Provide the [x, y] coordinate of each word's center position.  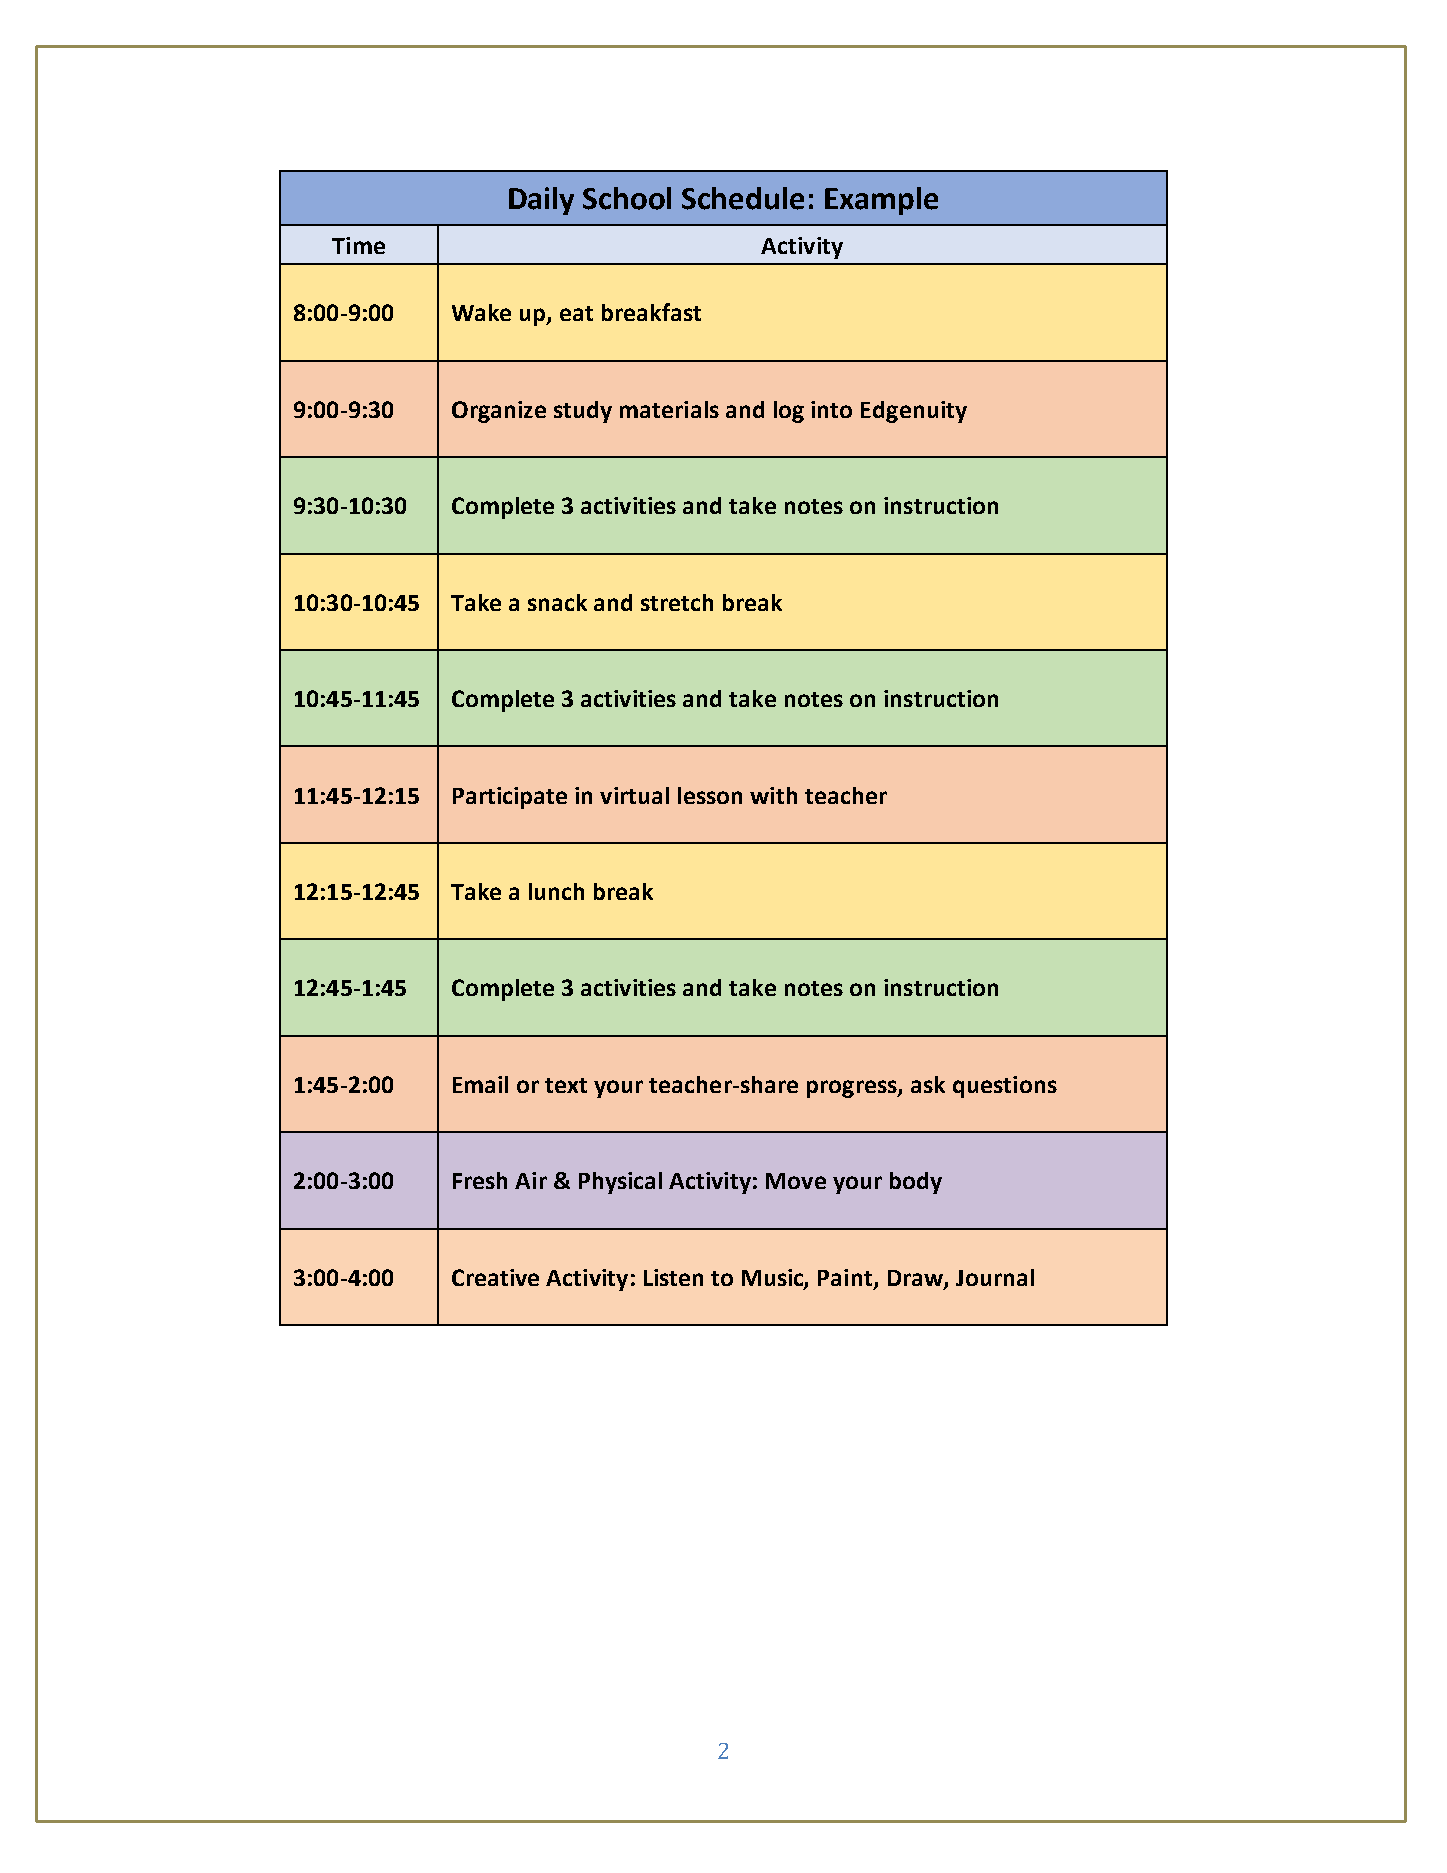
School [627, 198]
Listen [673, 1277]
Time [358, 245]
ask [928, 1084]
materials [669, 409]
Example [881, 201]
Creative [495, 1277]
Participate [510, 798]
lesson [710, 795]
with [773, 795]
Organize [499, 412]
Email [480, 1084]
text [566, 1085]
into [831, 409]
